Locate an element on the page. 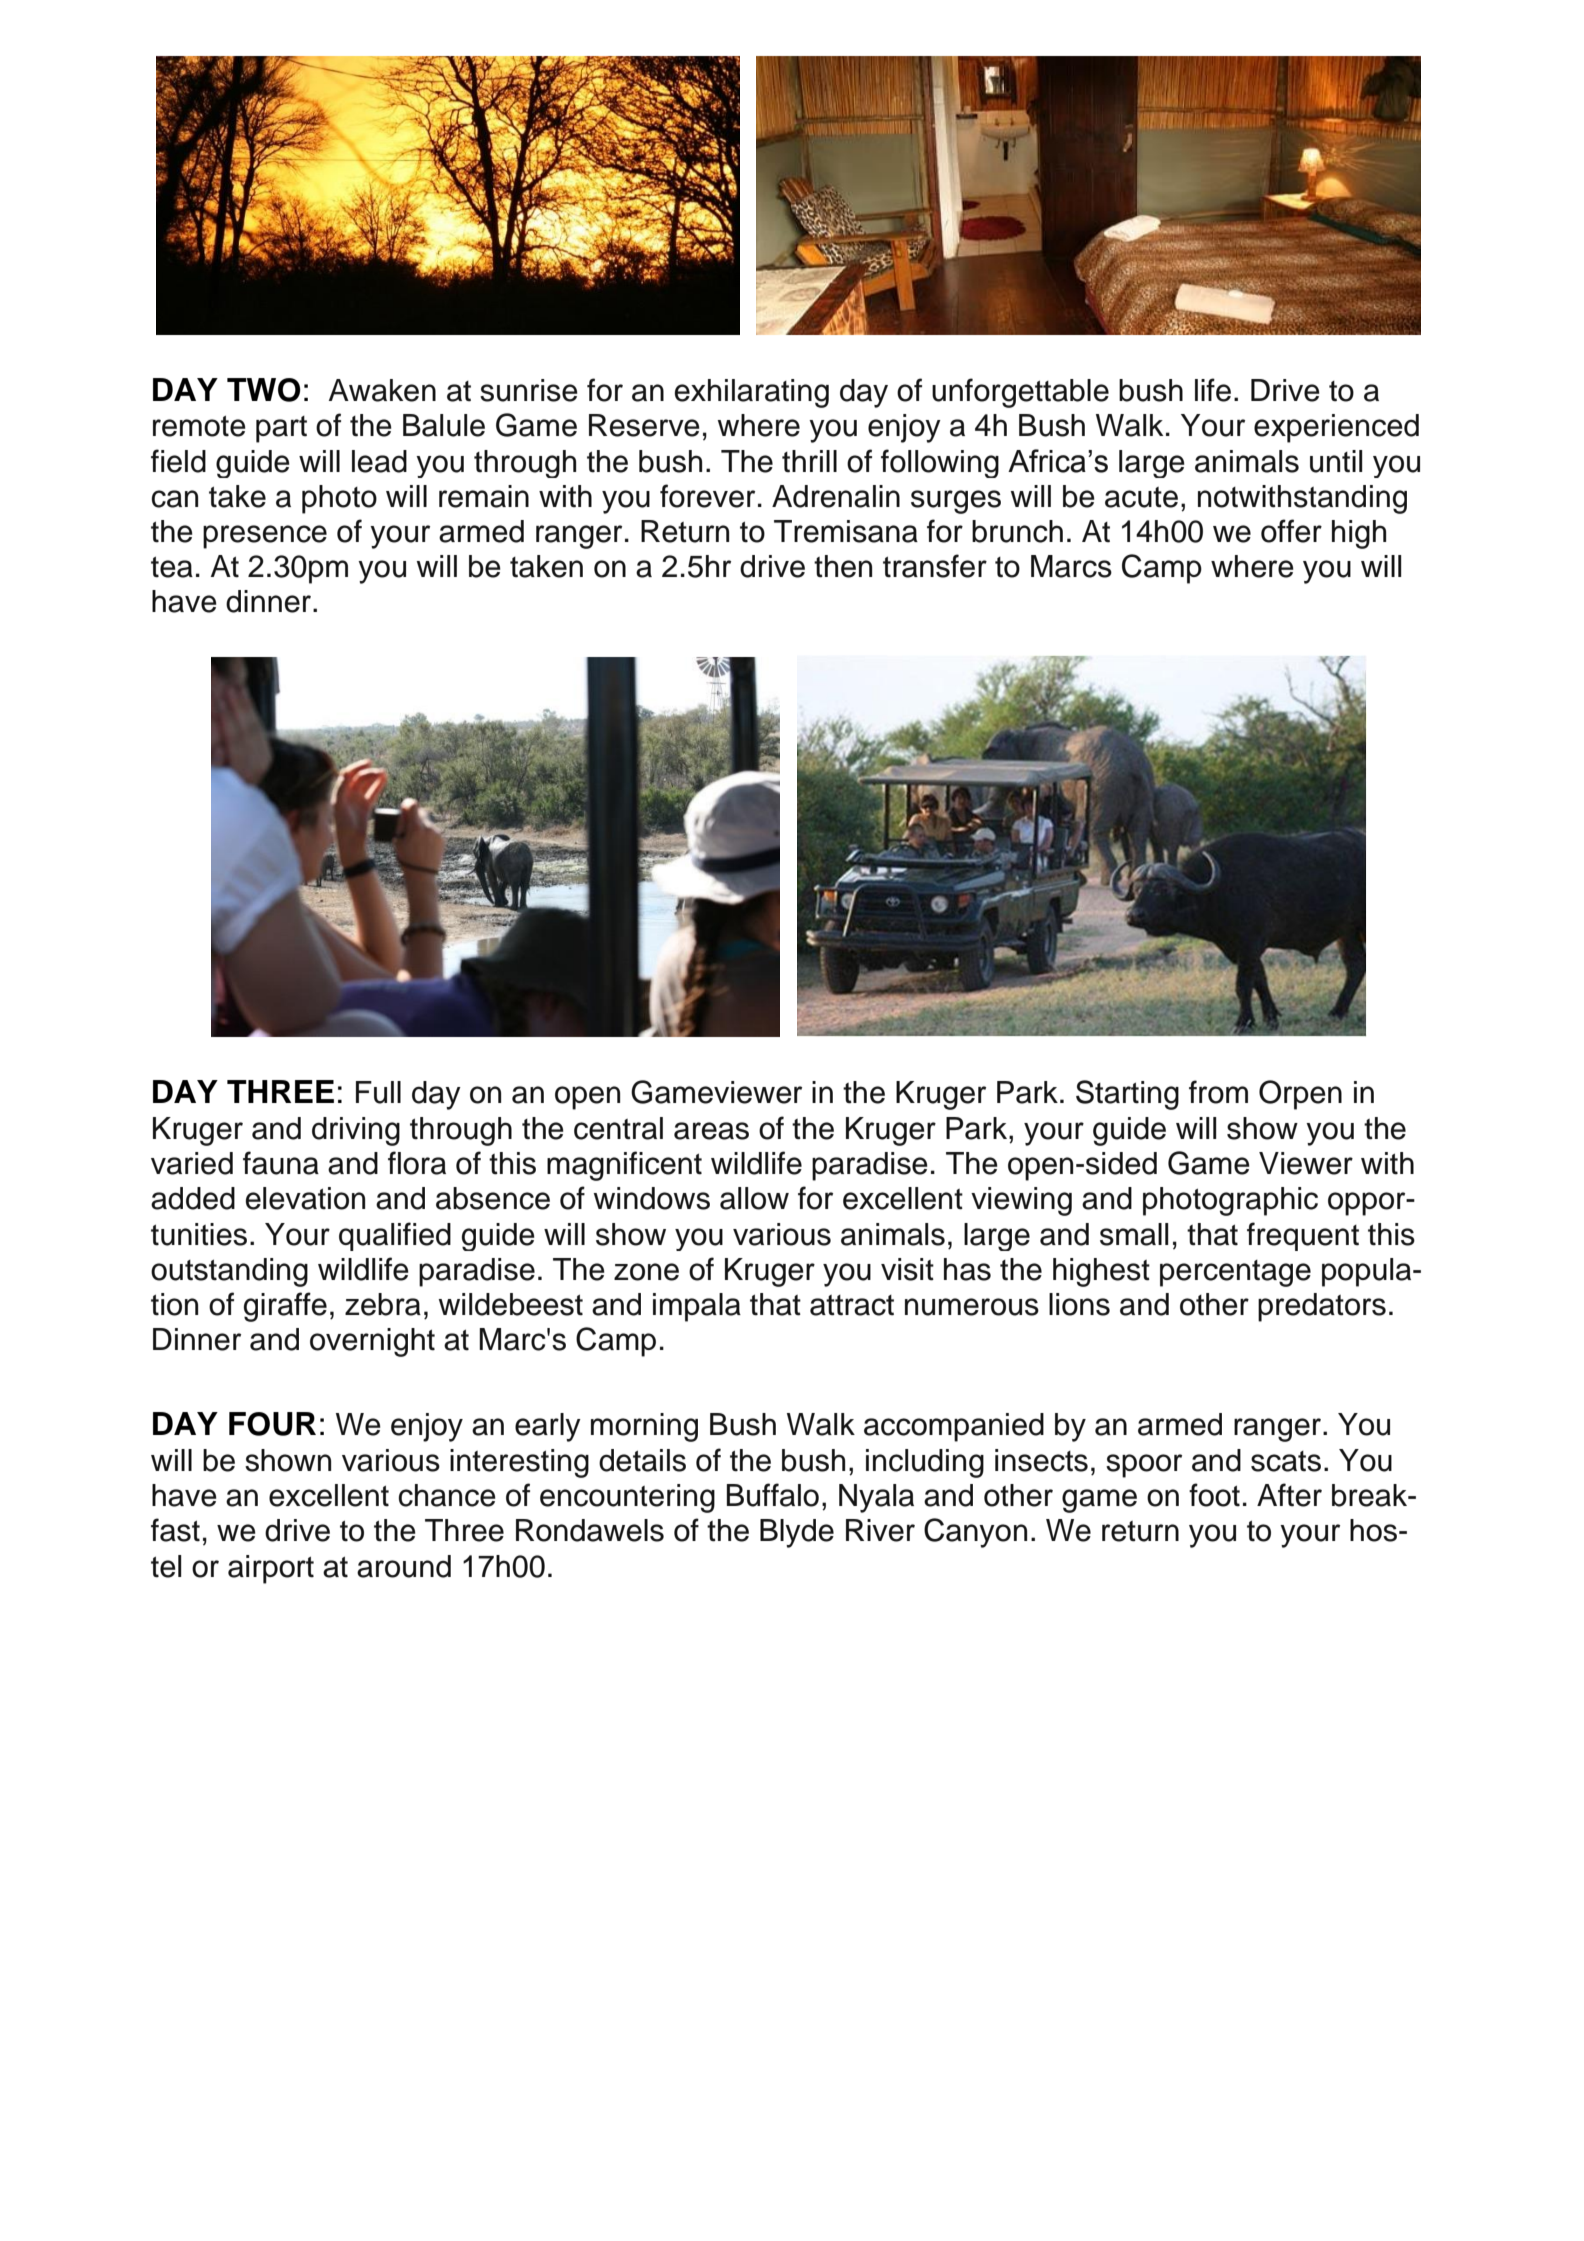  experienced is located at coordinates (1336, 428).
